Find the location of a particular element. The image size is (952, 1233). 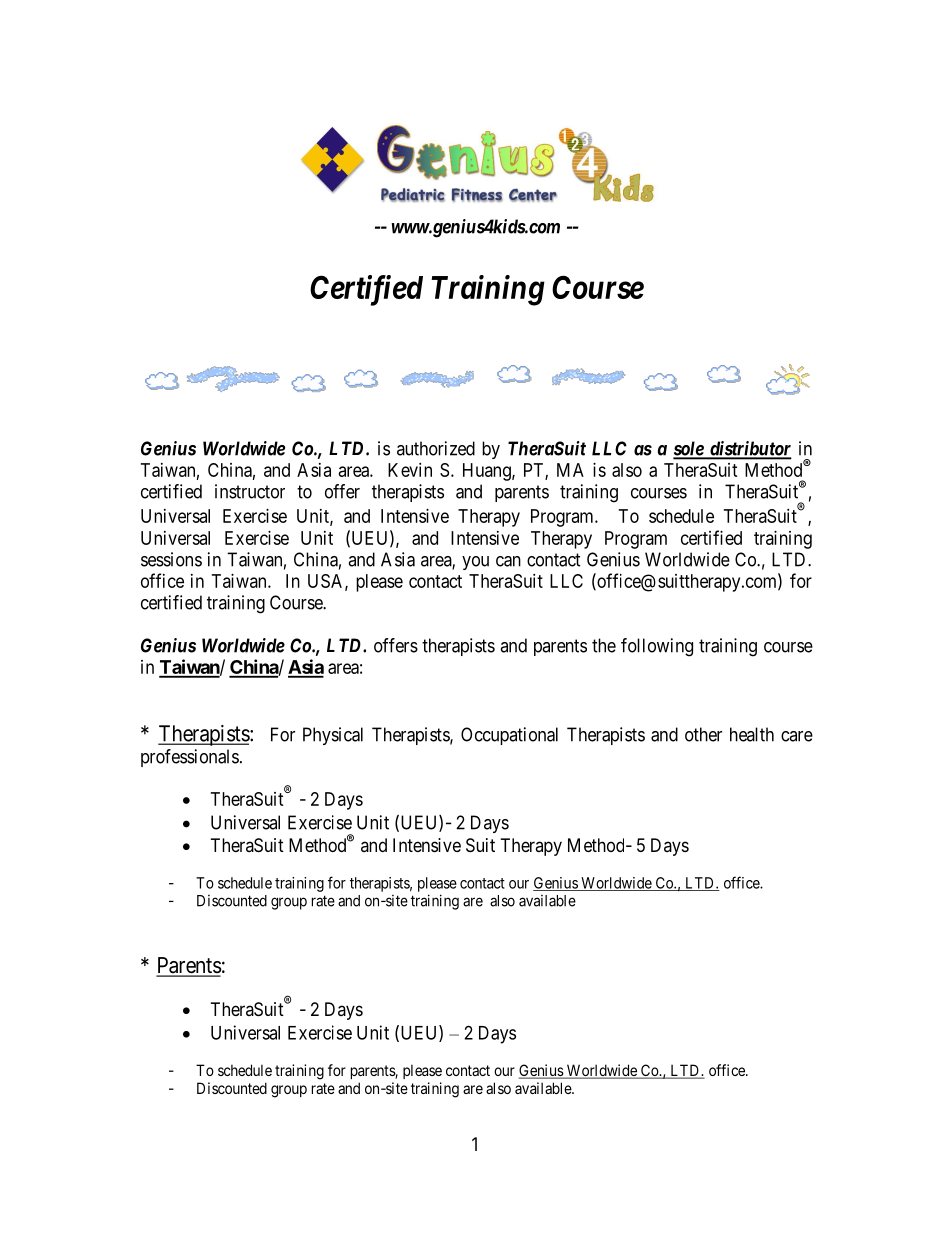

you is located at coordinates (475, 563).
